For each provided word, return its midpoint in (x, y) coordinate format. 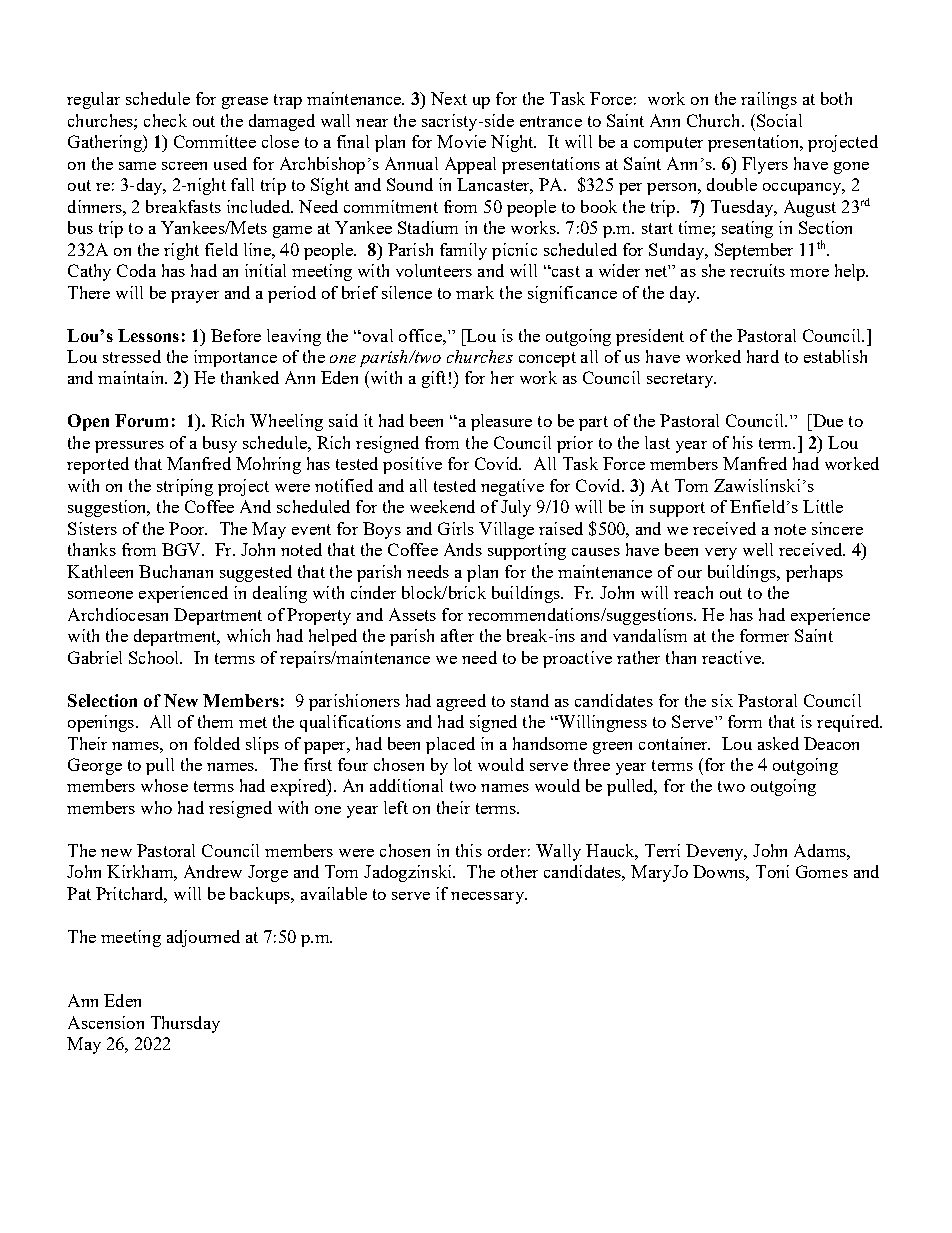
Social (779, 120)
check (165, 120)
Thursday (185, 1024)
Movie (461, 141)
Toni (772, 871)
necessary (488, 898)
